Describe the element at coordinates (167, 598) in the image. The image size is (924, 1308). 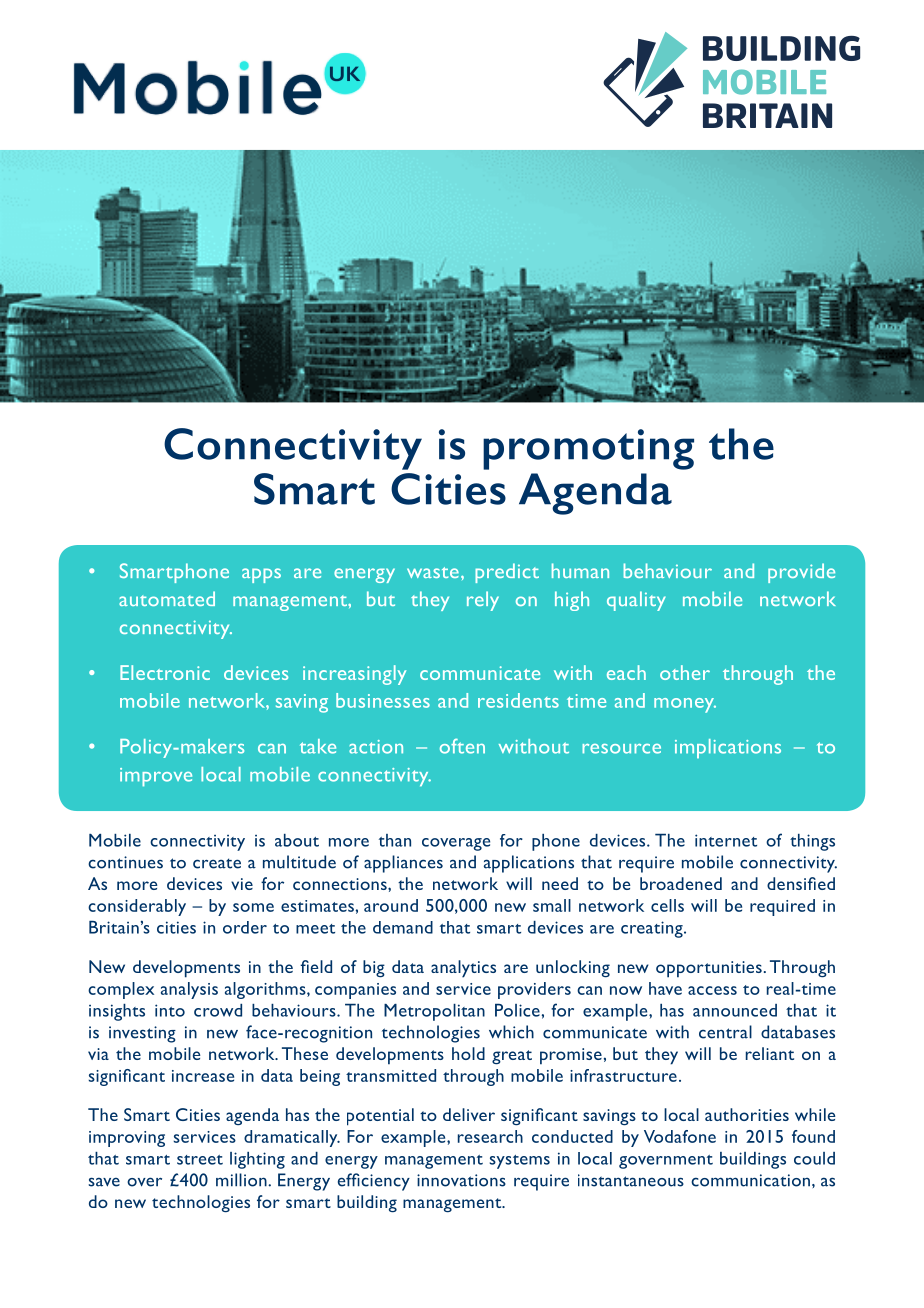
I see `automated` at that location.
